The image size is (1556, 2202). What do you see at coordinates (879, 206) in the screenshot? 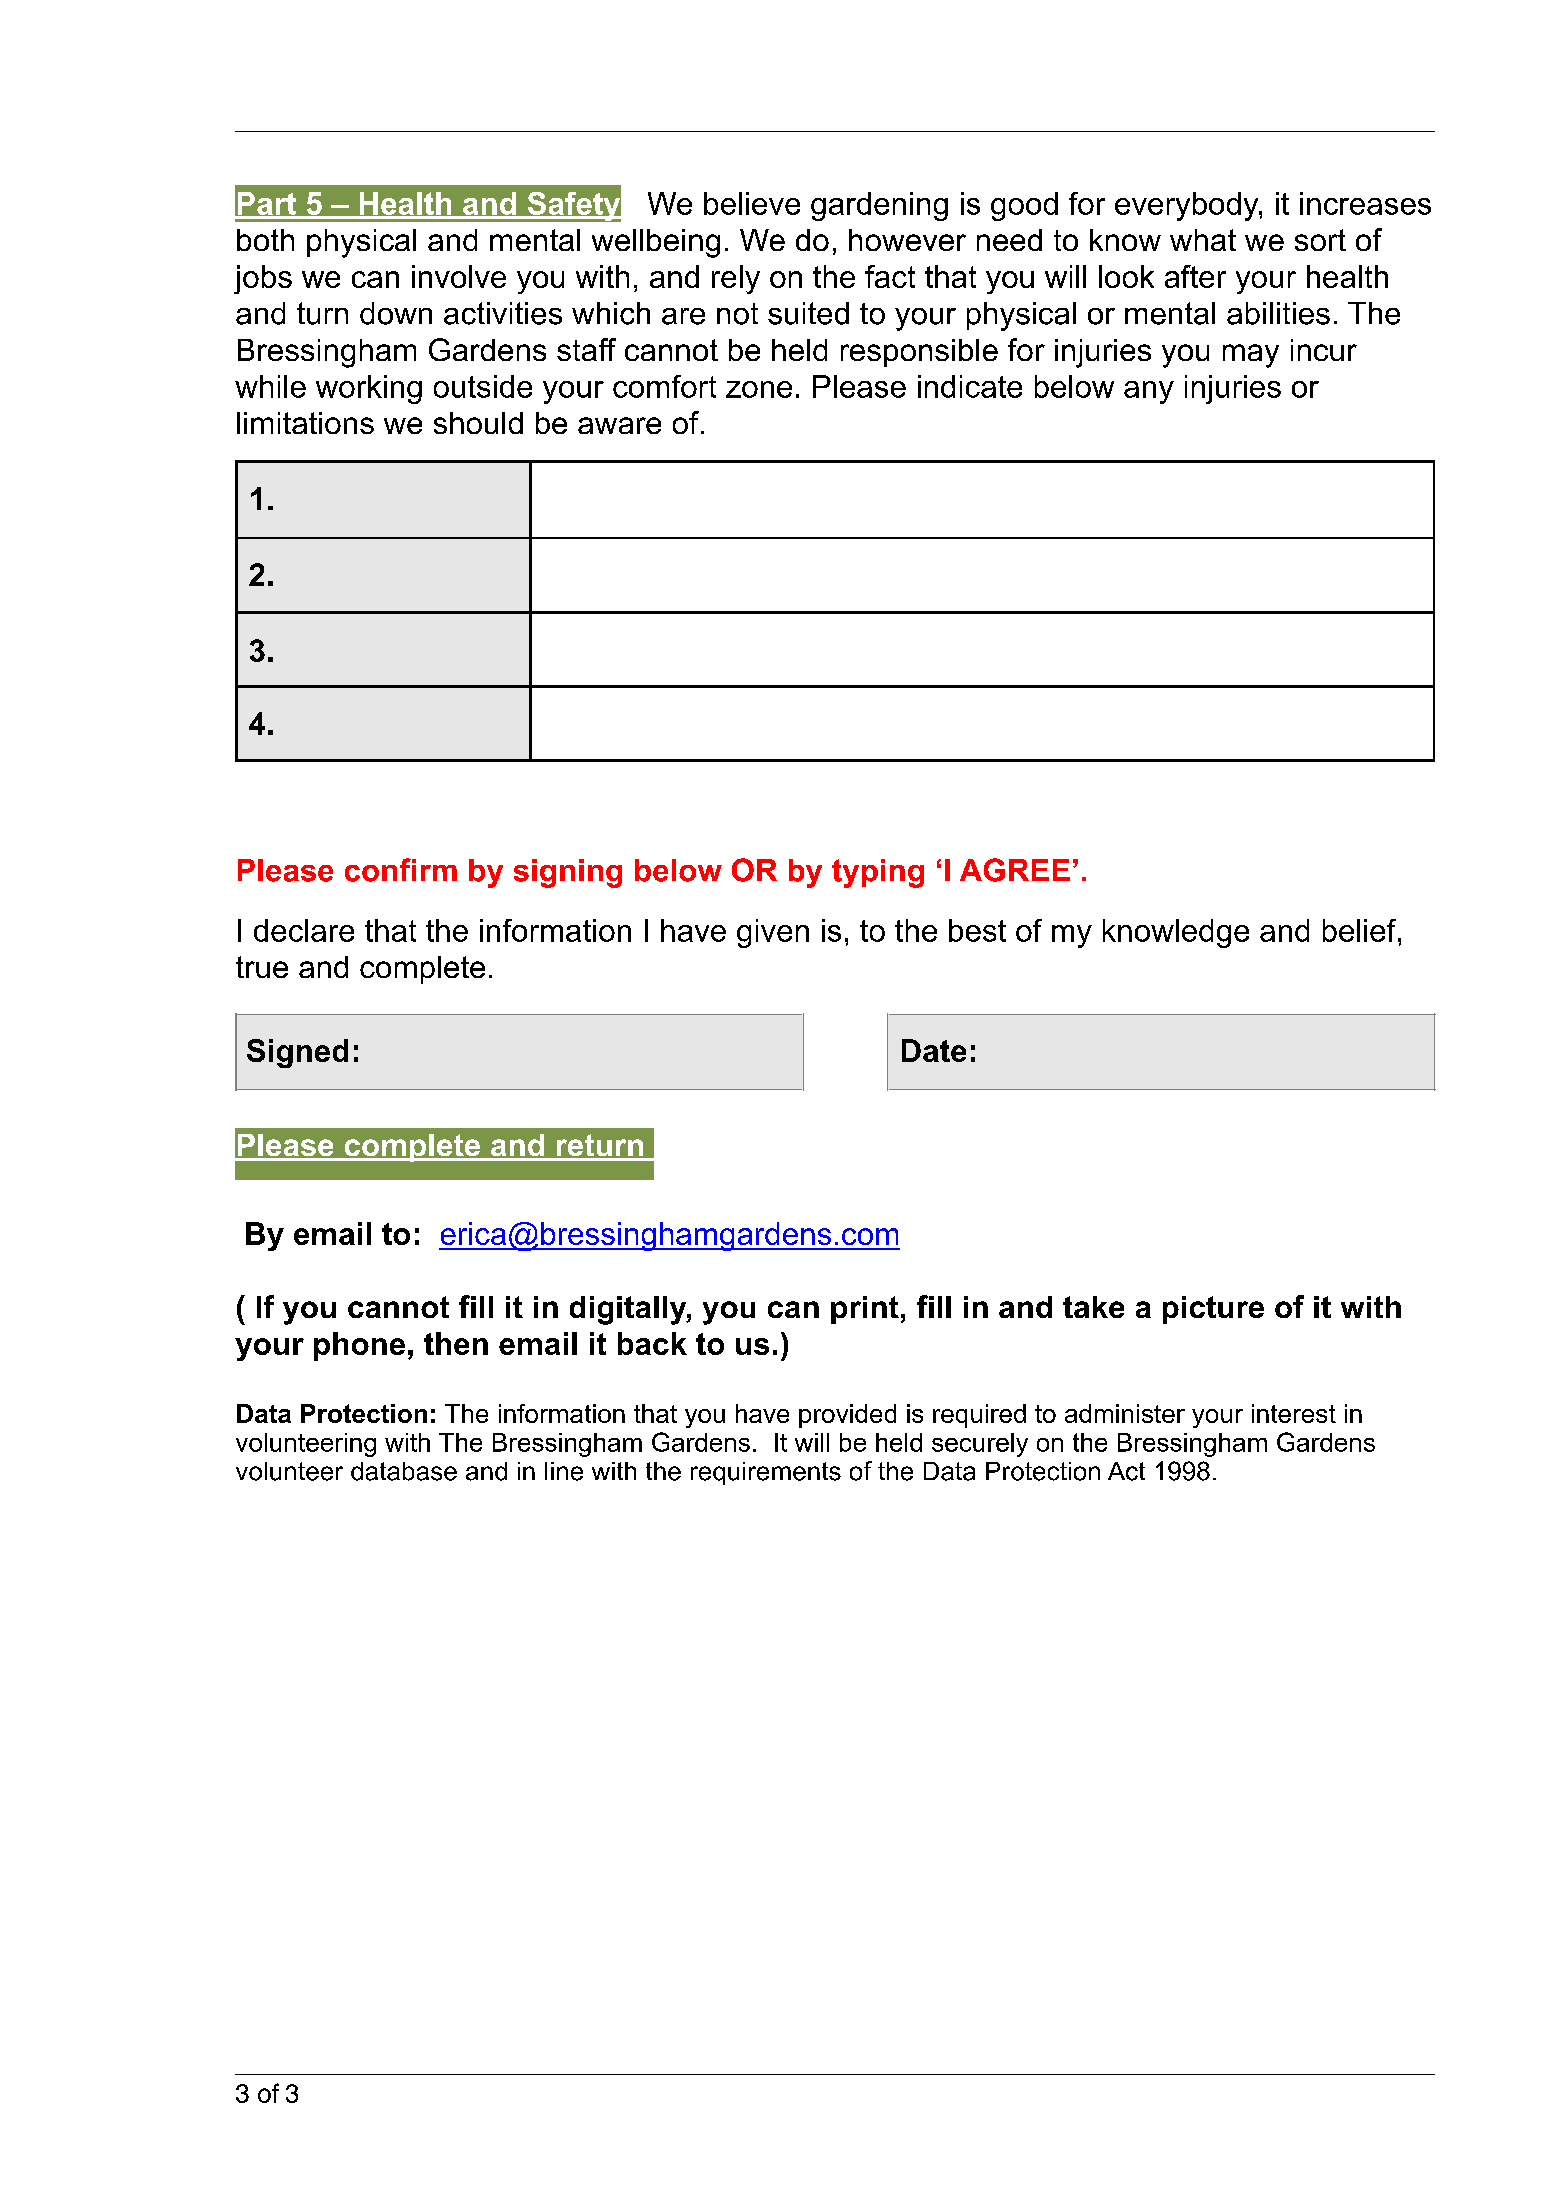
I see `gardening` at bounding box center [879, 206].
